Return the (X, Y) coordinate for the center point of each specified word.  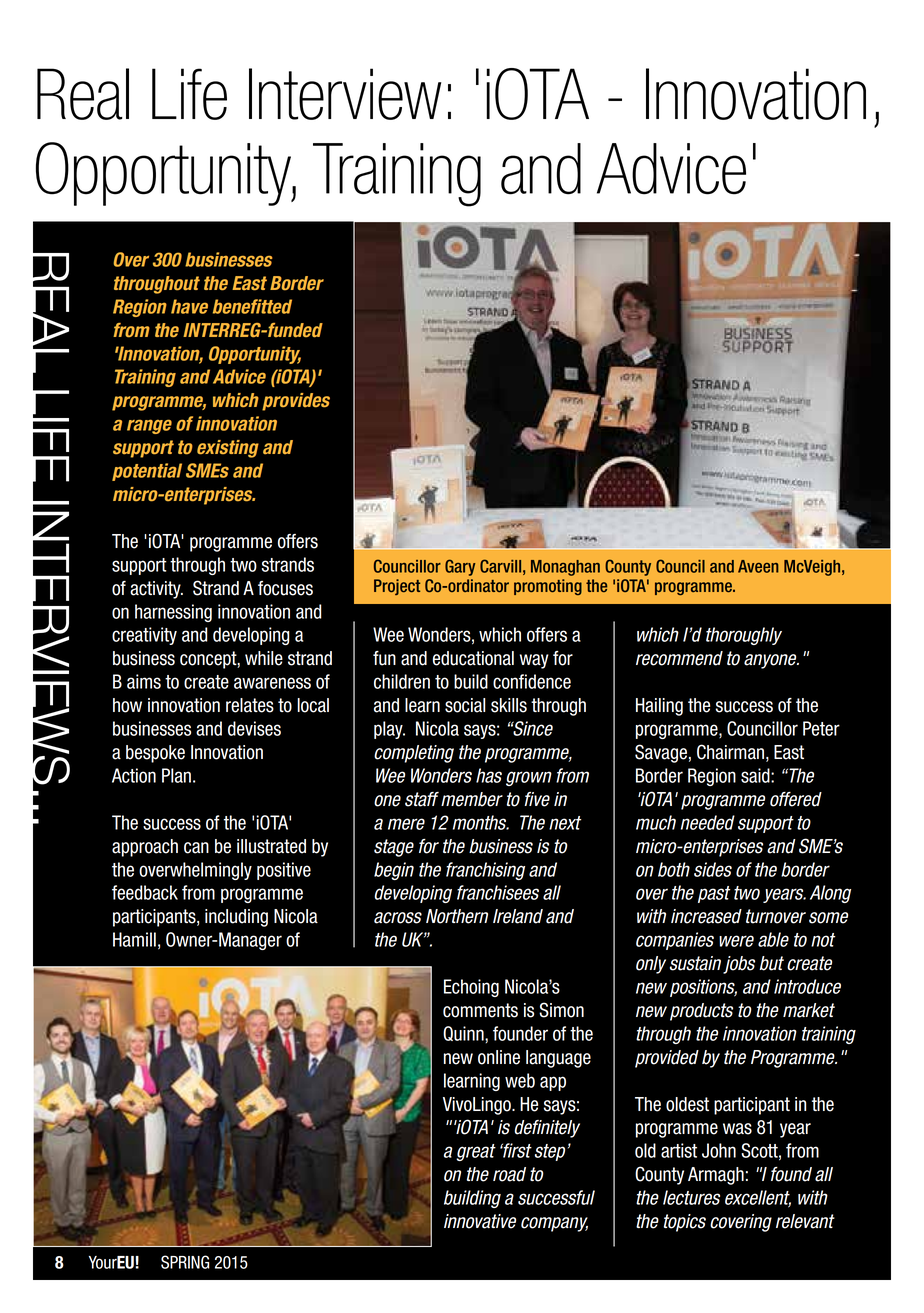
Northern (457, 916)
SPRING (185, 1262)
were (736, 941)
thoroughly (744, 636)
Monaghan (565, 568)
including (236, 918)
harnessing (173, 613)
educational (473, 658)
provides (296, 402)
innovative (480, 1221)
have (189, 306)
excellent (758, 1198)
